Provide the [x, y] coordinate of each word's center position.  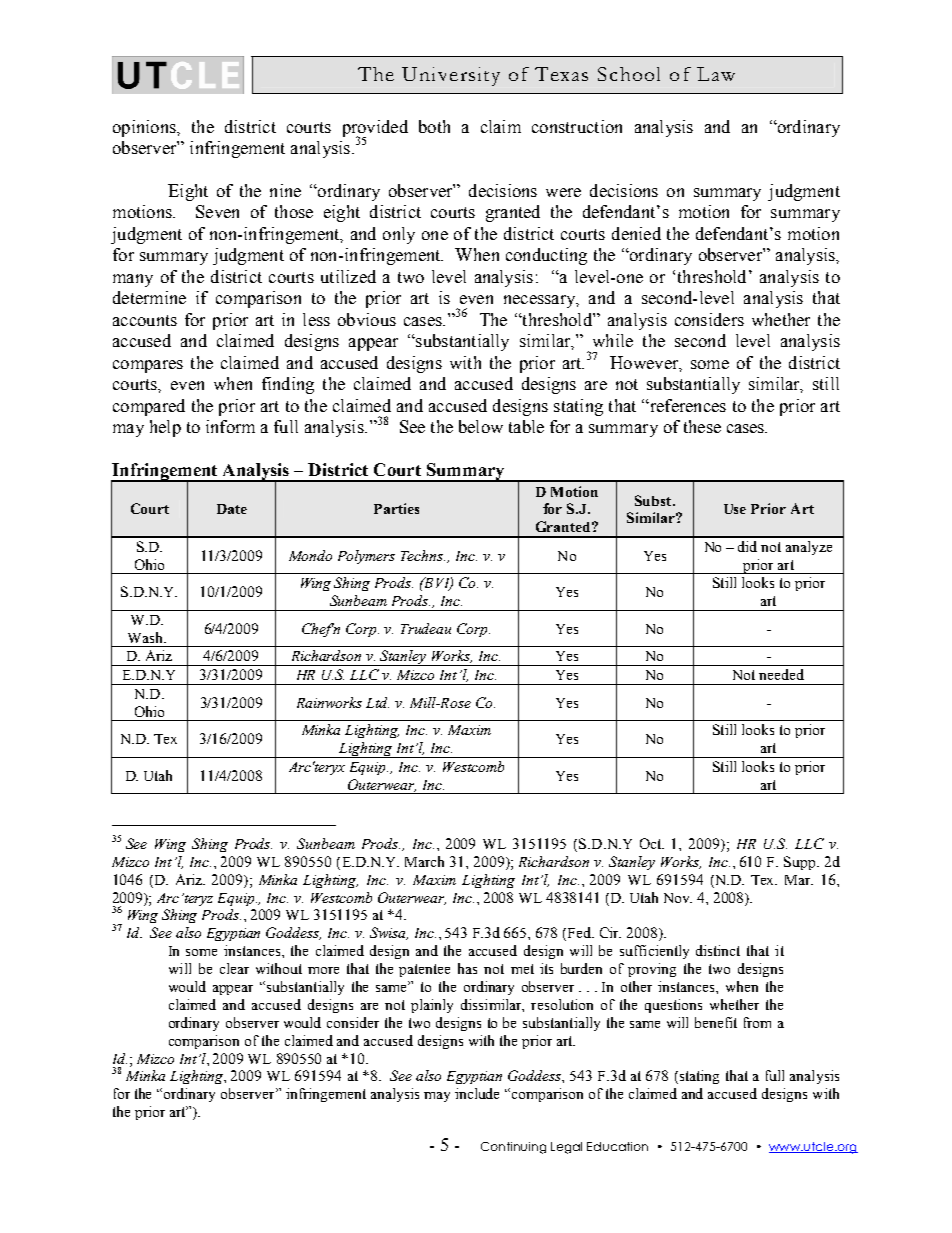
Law [716, 74]
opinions [145, 128]
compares [148, 366]
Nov [678, 898]
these [702, 426]
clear [234, 968]
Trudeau [426, 628]
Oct [652, 843]
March [424, 861]
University [451, 76]
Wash [146, 637]
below [481, 426]
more [323, 970]
